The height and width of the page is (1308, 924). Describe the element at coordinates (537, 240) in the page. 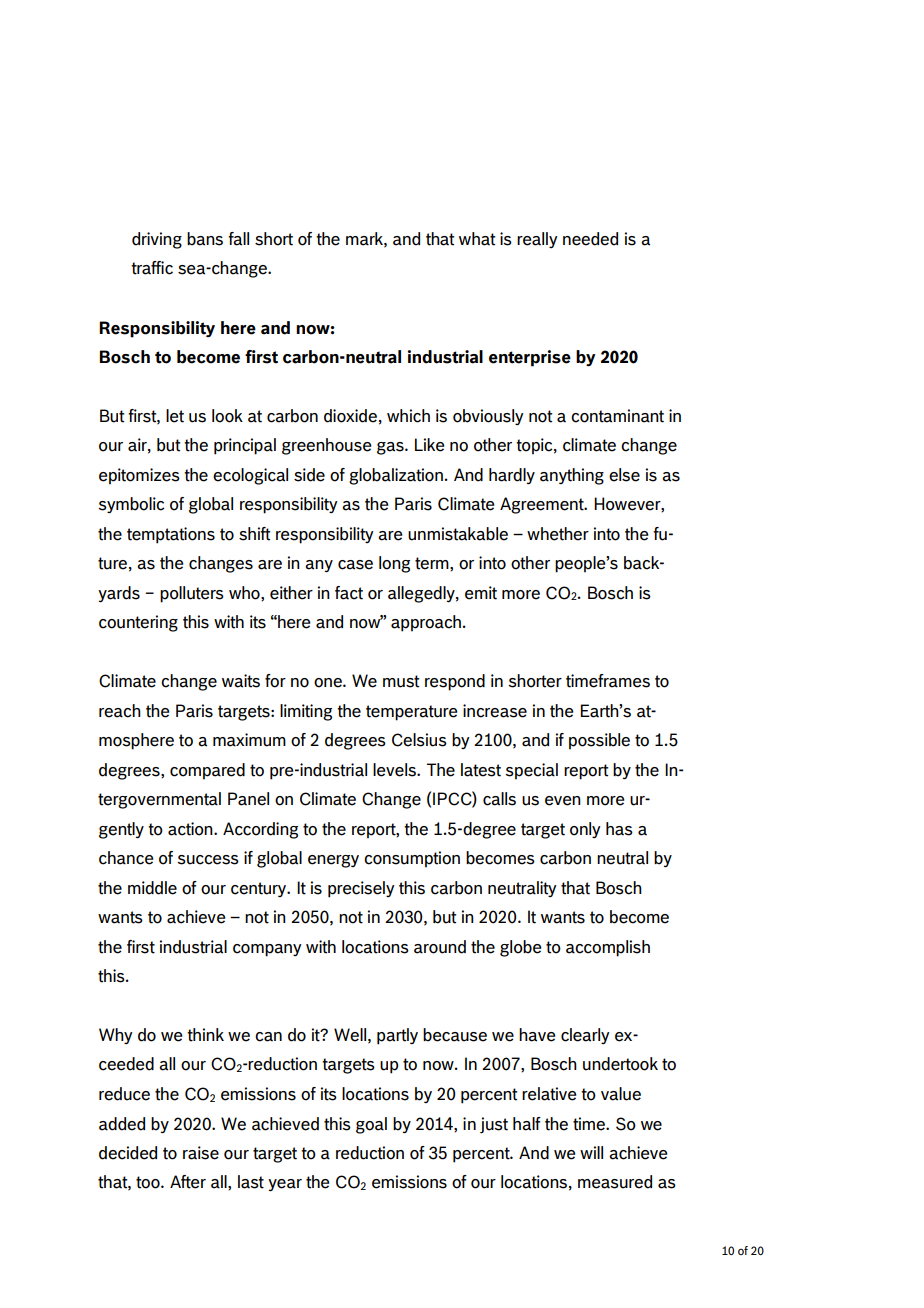

I see `really` at that location.
